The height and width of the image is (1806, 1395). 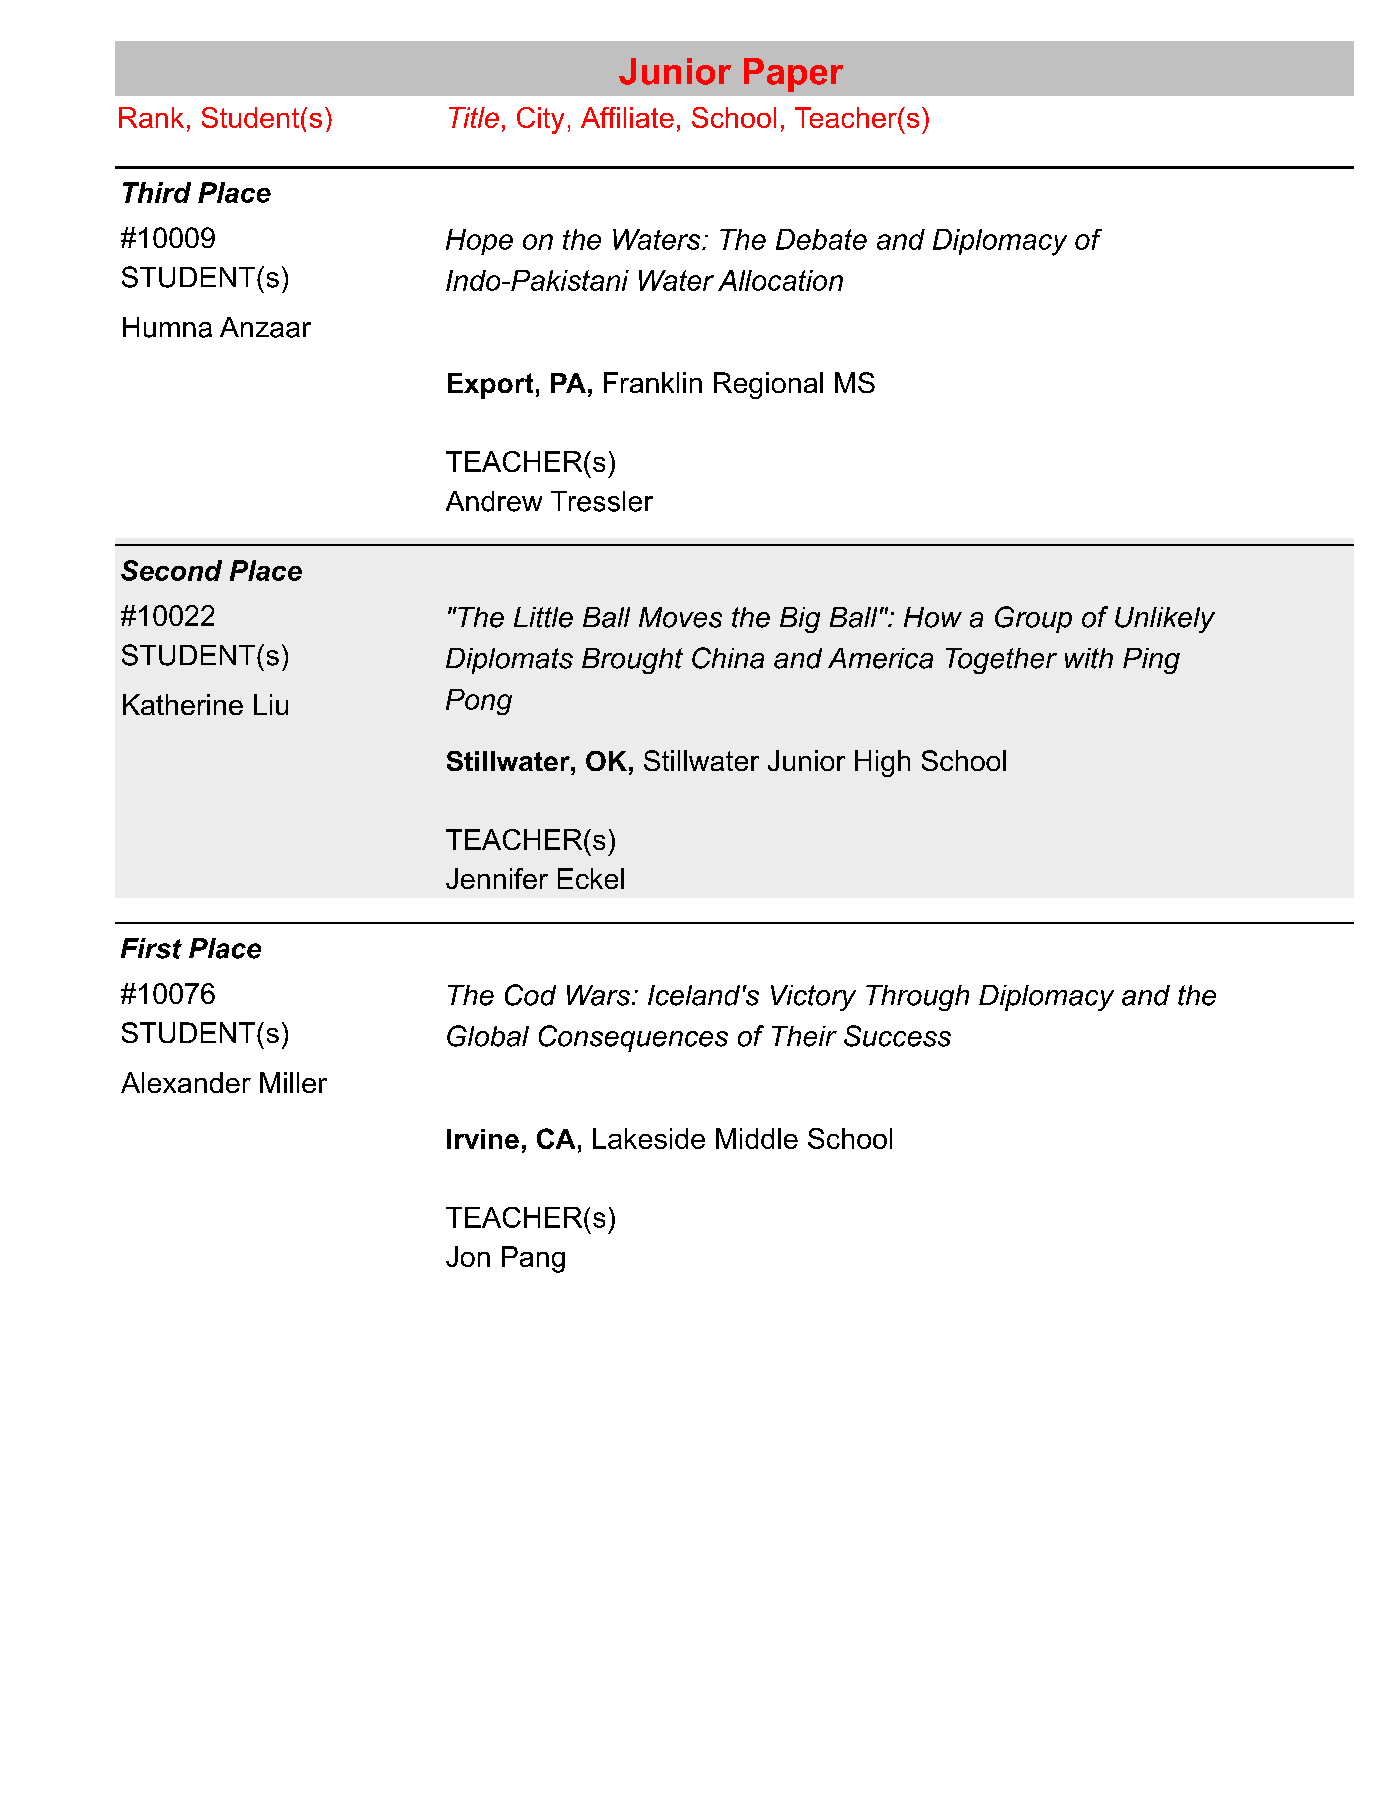 What do you see at coordinates (632, 661) in the image?
I see `Brought` at bounding box center [632, 661].
